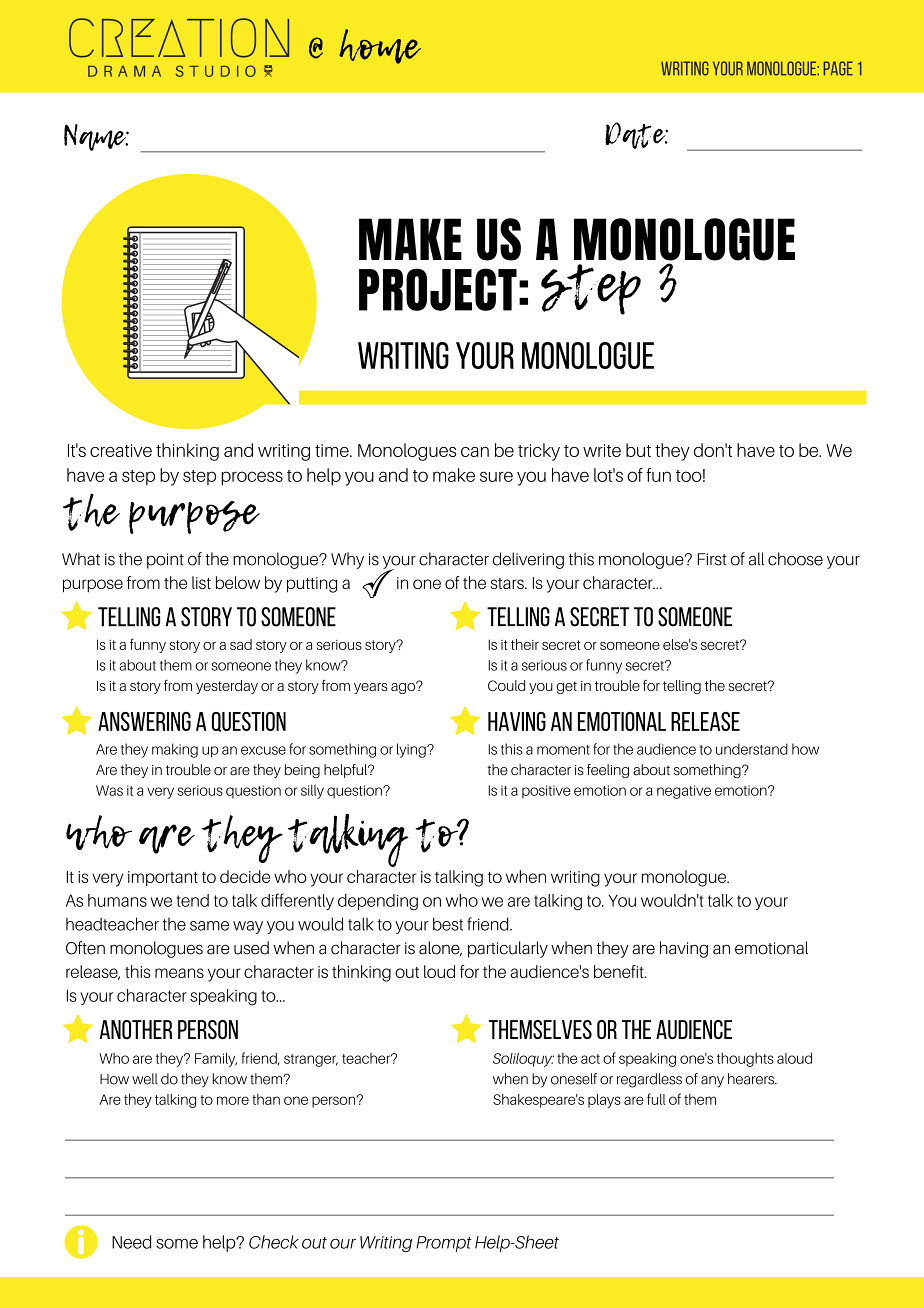 This image has height=1308, width=924. I want to click on home, so click(380, 46).
